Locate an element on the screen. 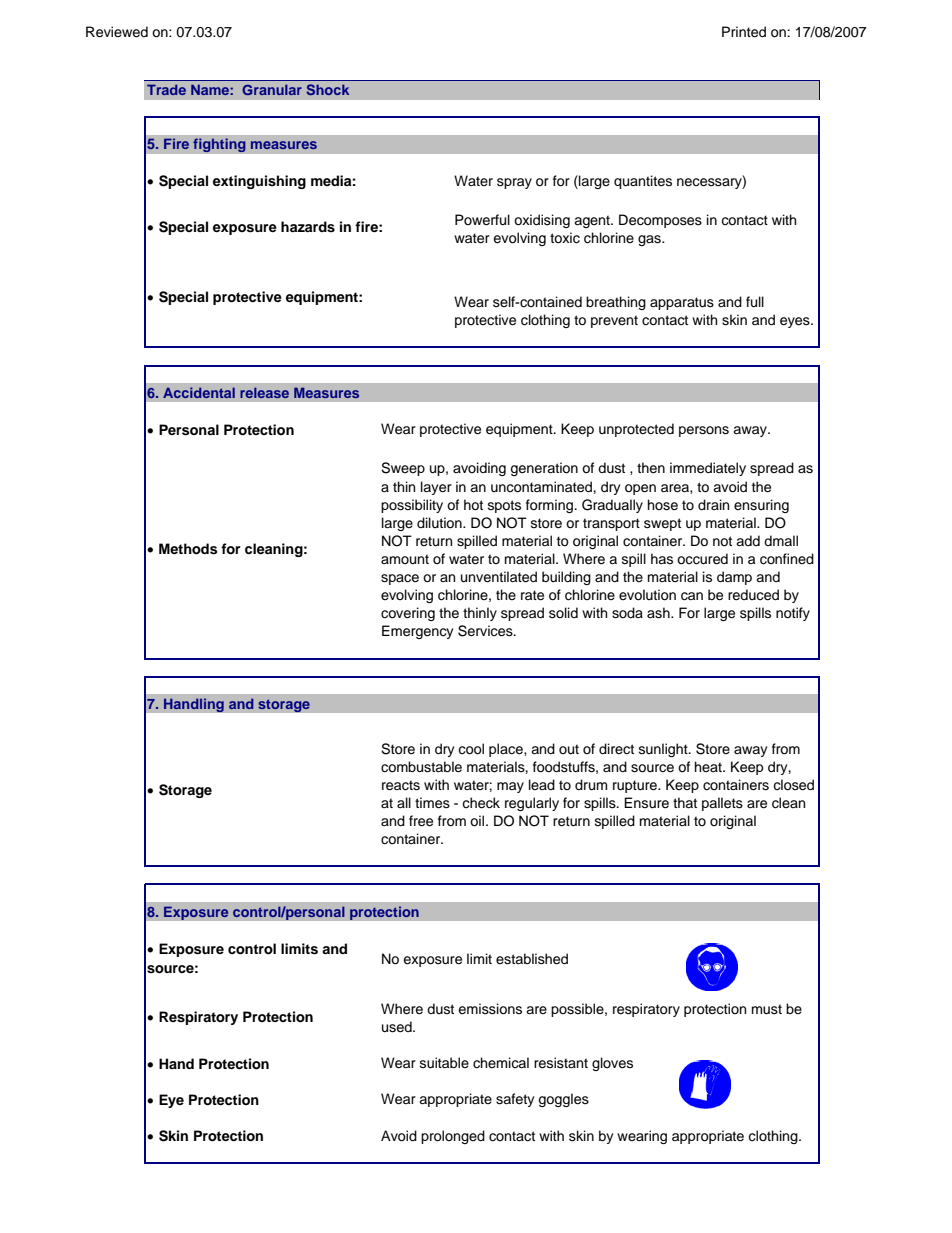  oil is located at coordinates (478, 821).
